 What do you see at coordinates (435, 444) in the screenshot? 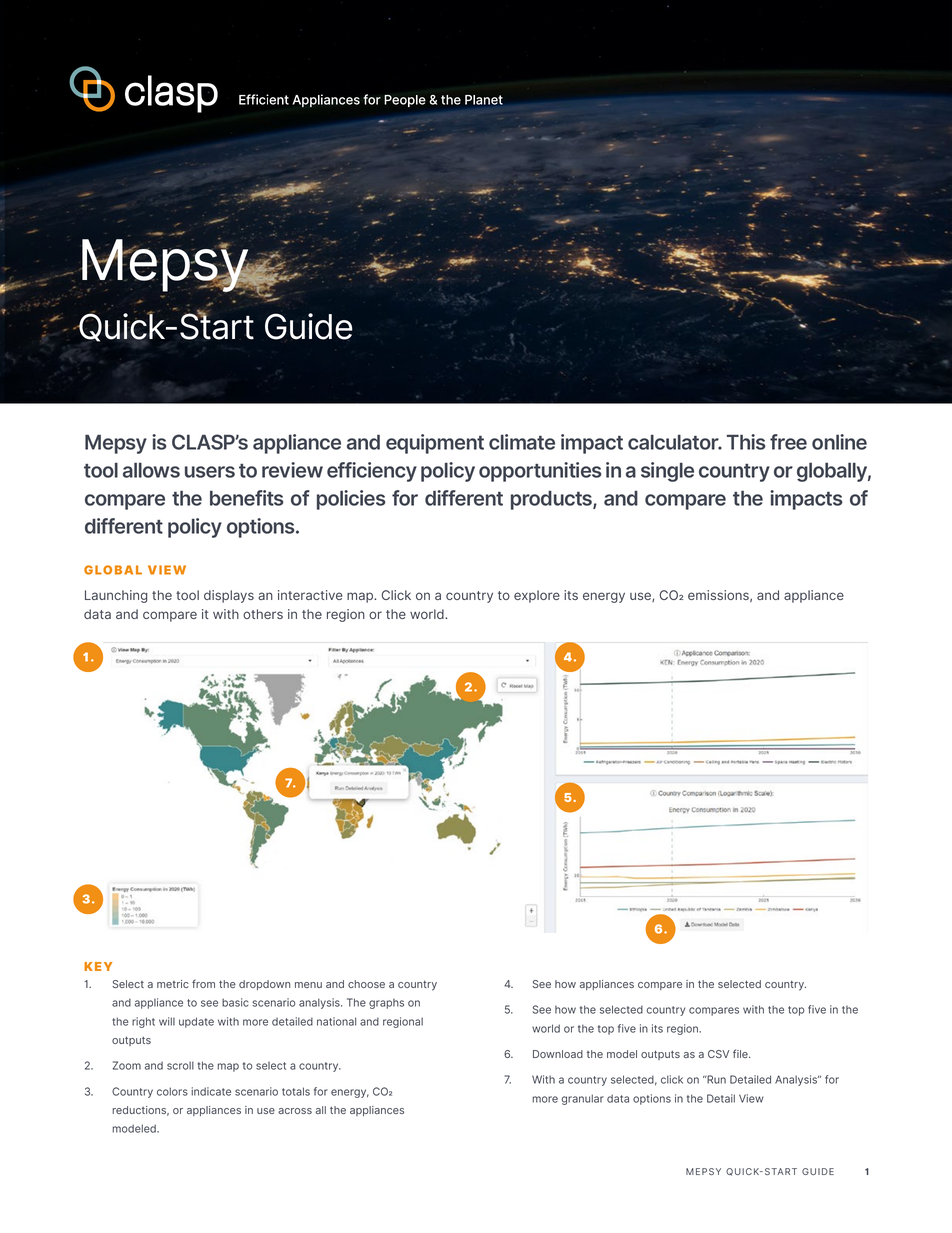
I see `equipment` at bounding box center [435, 444].
